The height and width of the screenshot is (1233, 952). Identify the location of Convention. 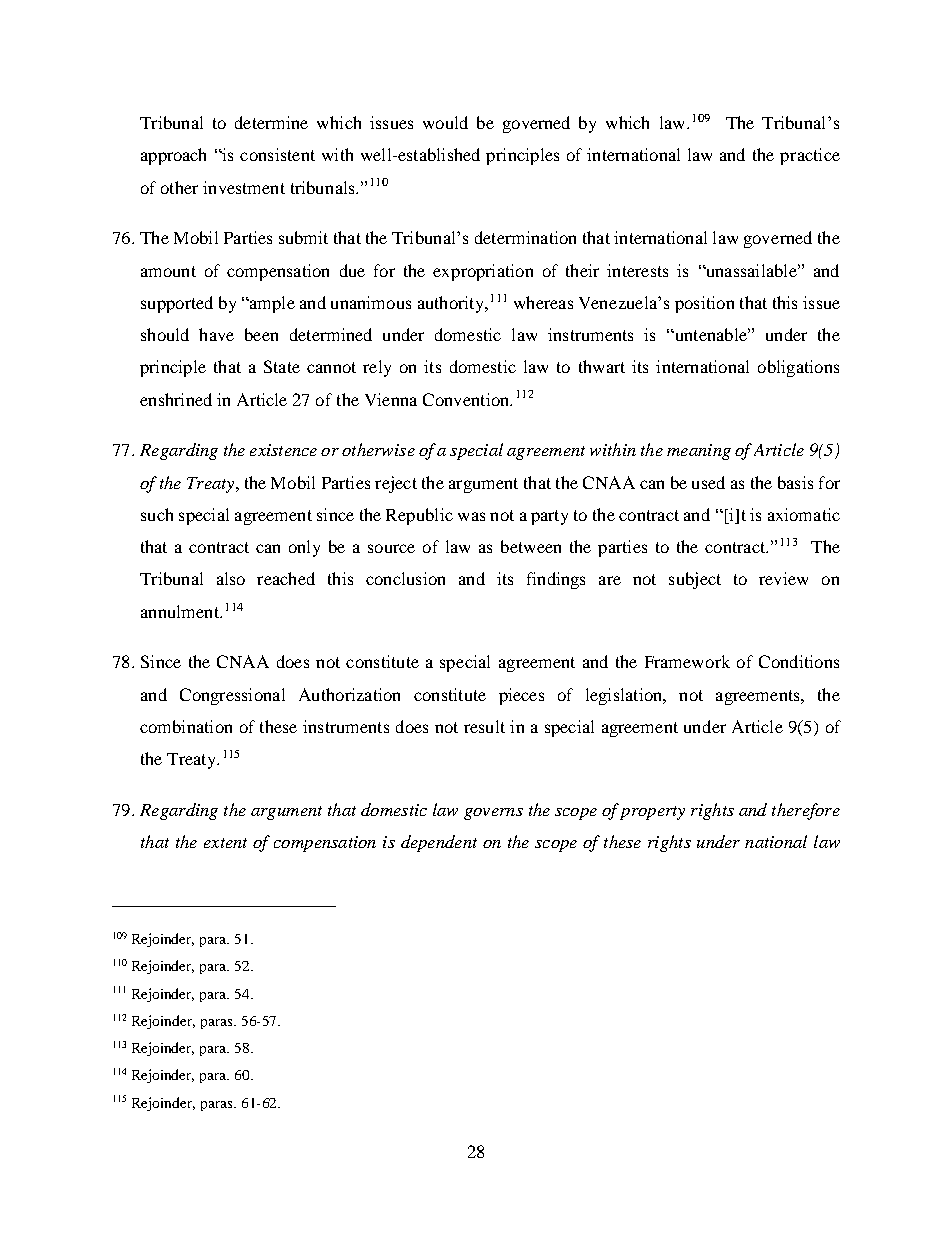
(467, 399).
